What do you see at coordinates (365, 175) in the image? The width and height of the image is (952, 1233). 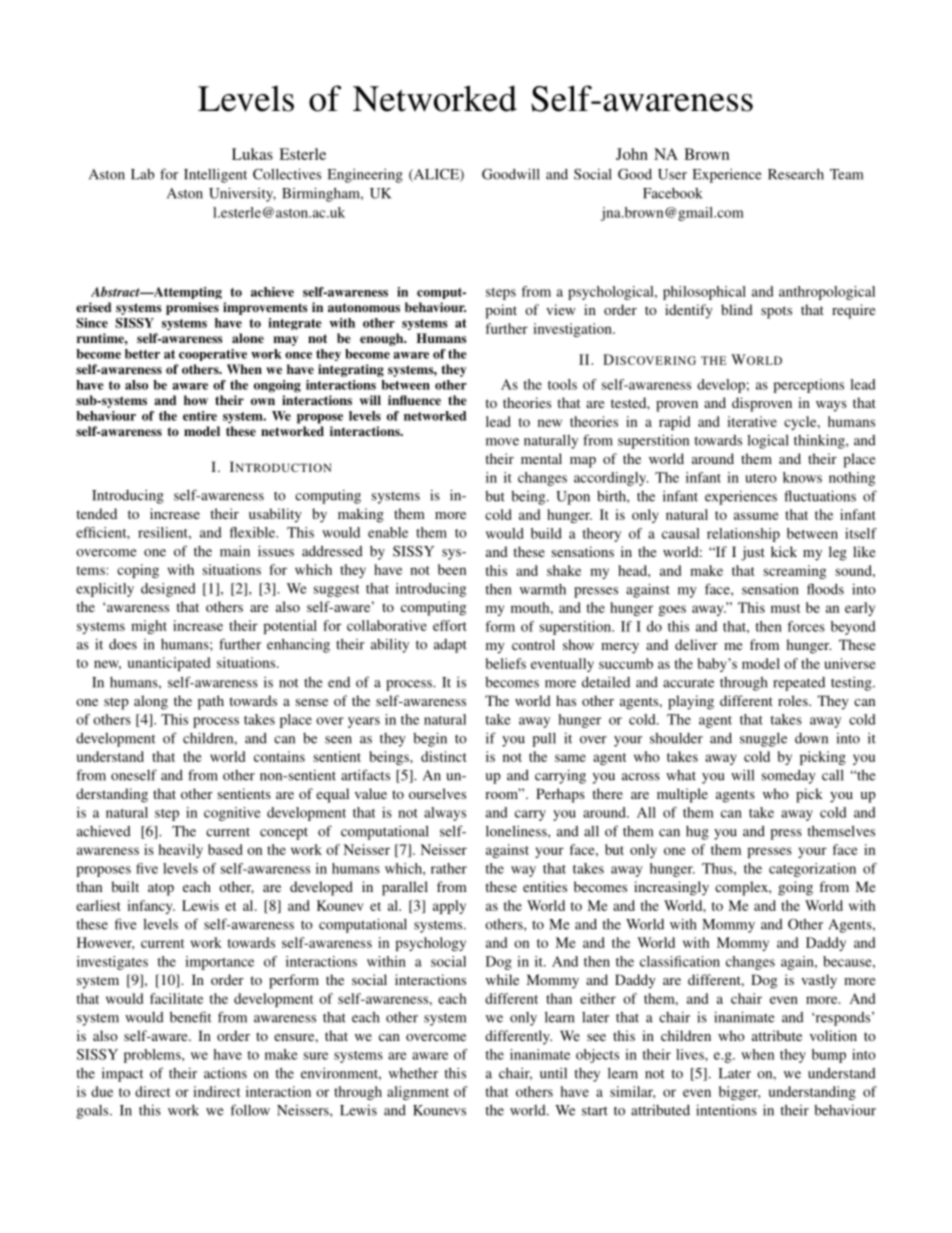 I see `Engineering` at bounding box center [365, 175].
